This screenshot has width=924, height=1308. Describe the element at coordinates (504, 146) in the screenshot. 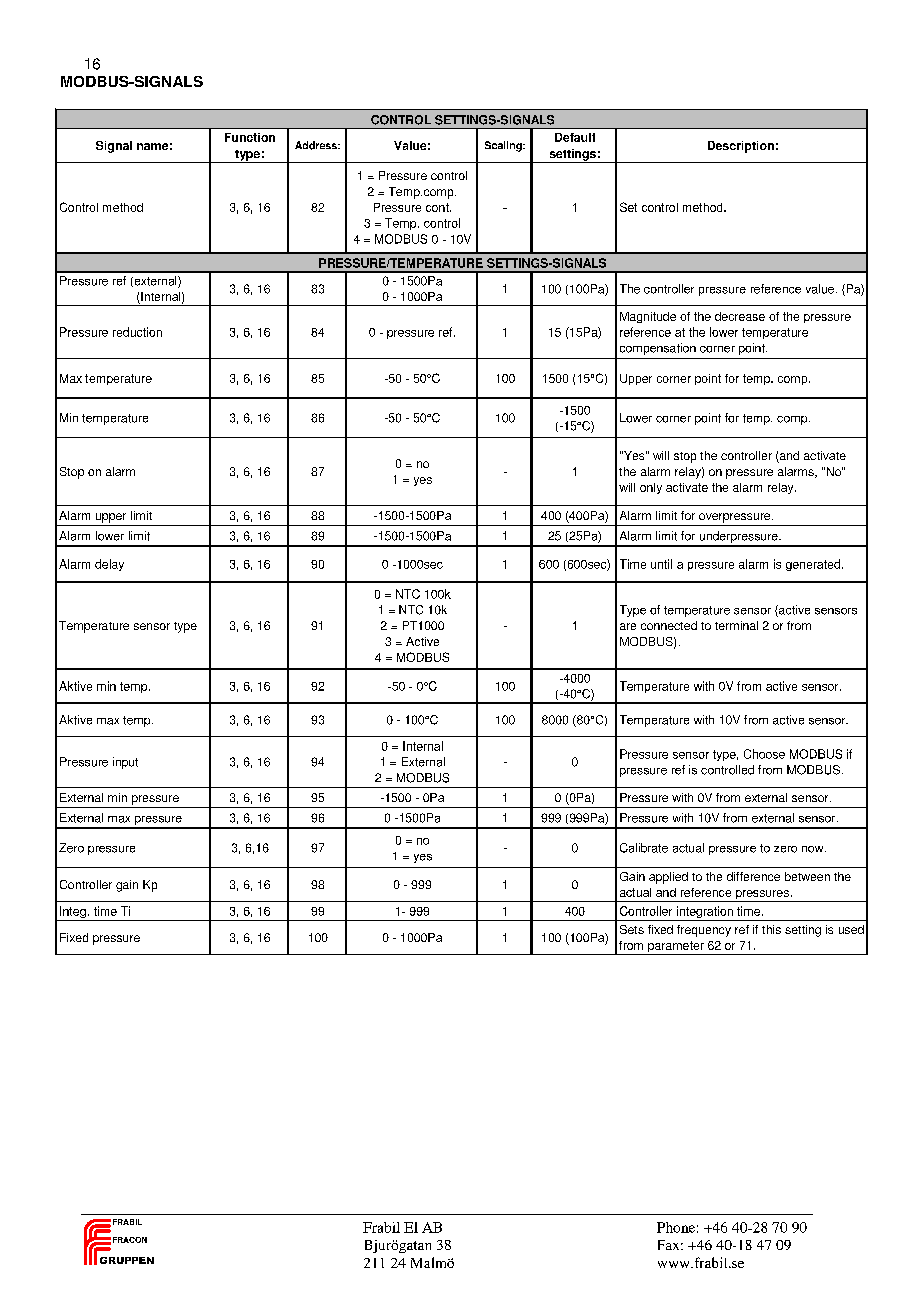

I see `Scaling` at that location.
